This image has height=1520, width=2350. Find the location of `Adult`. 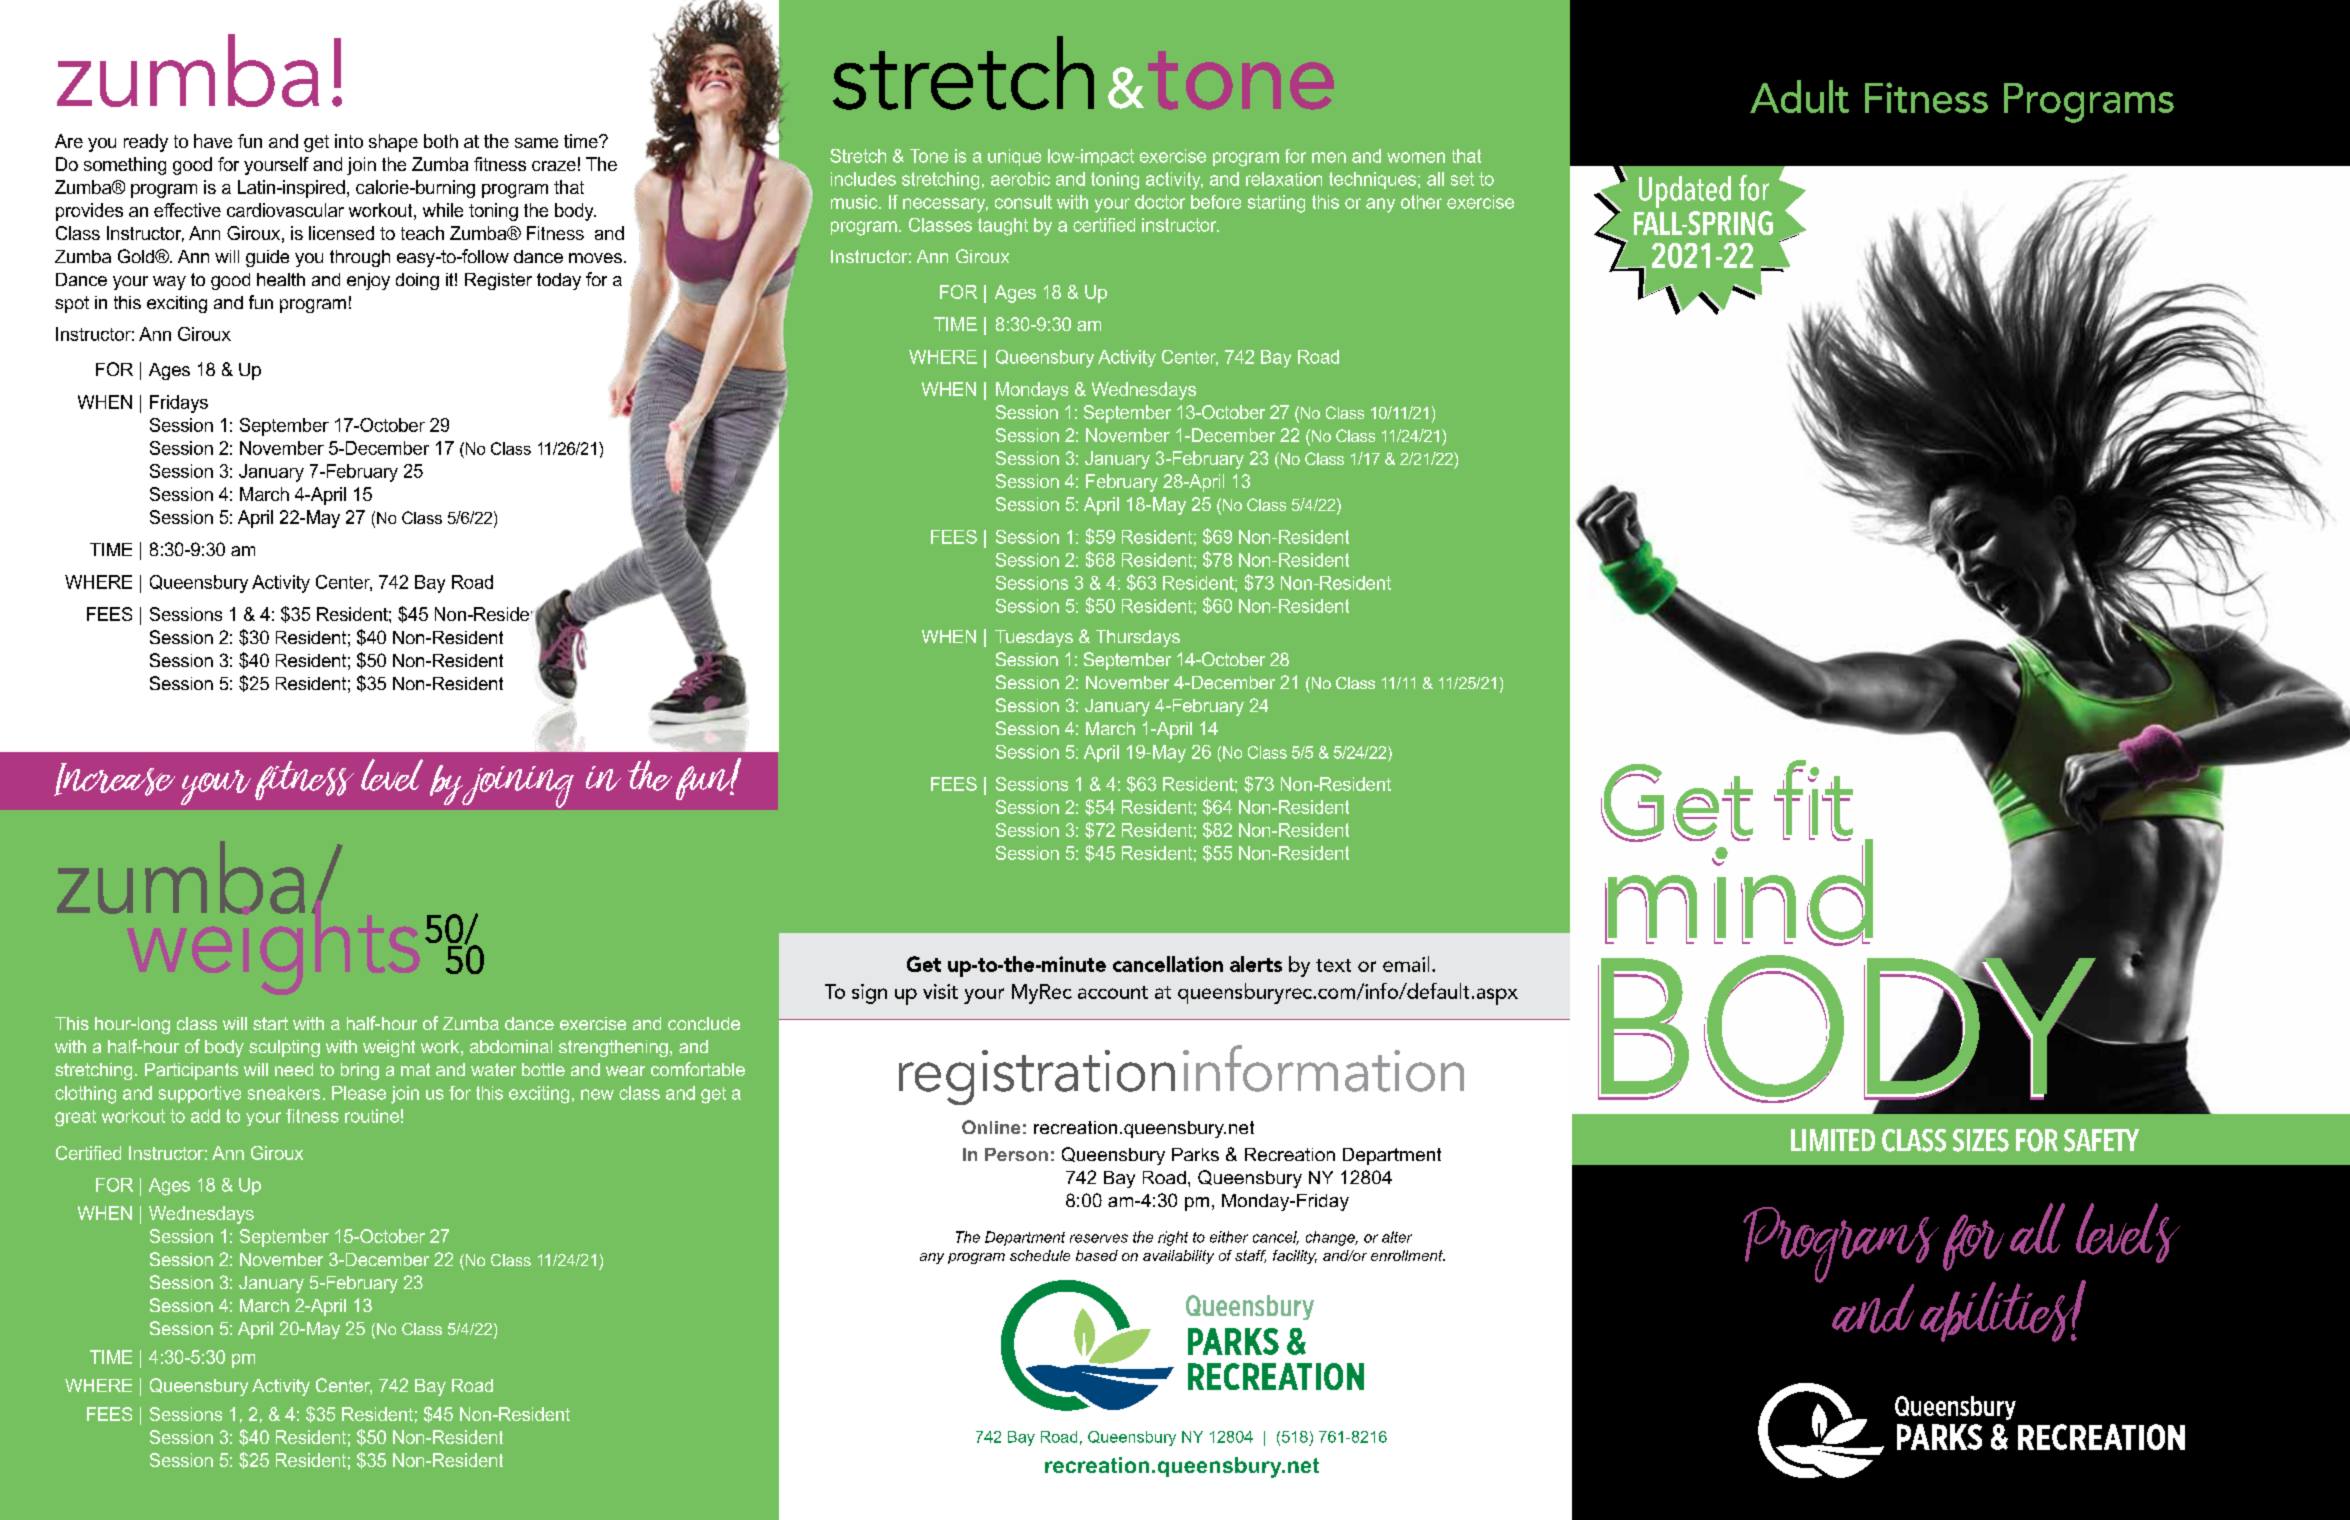

Adult is located at coordinates (1799, 96).
